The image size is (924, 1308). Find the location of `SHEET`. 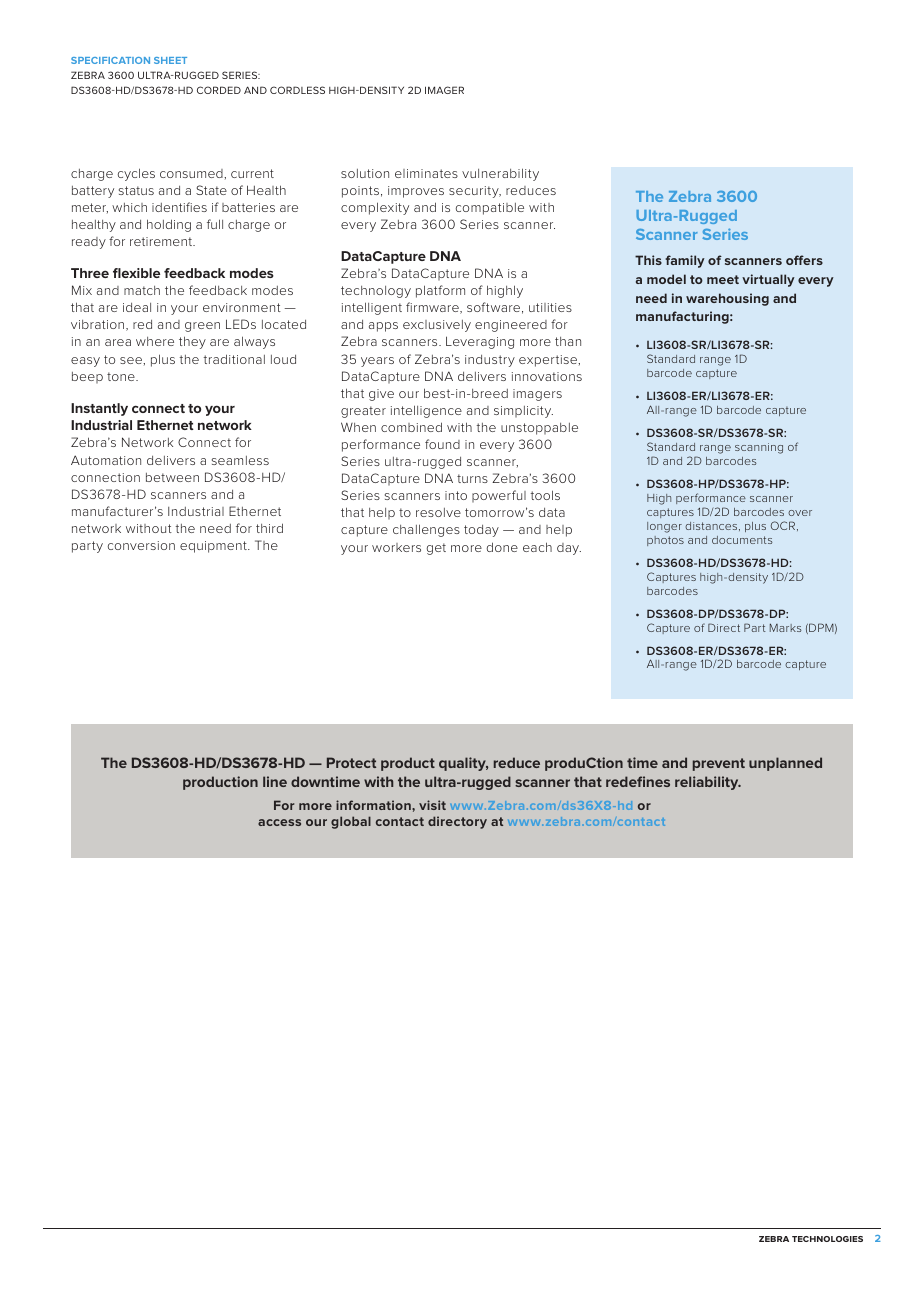

SHEET is located at coordinates (170, 60).
